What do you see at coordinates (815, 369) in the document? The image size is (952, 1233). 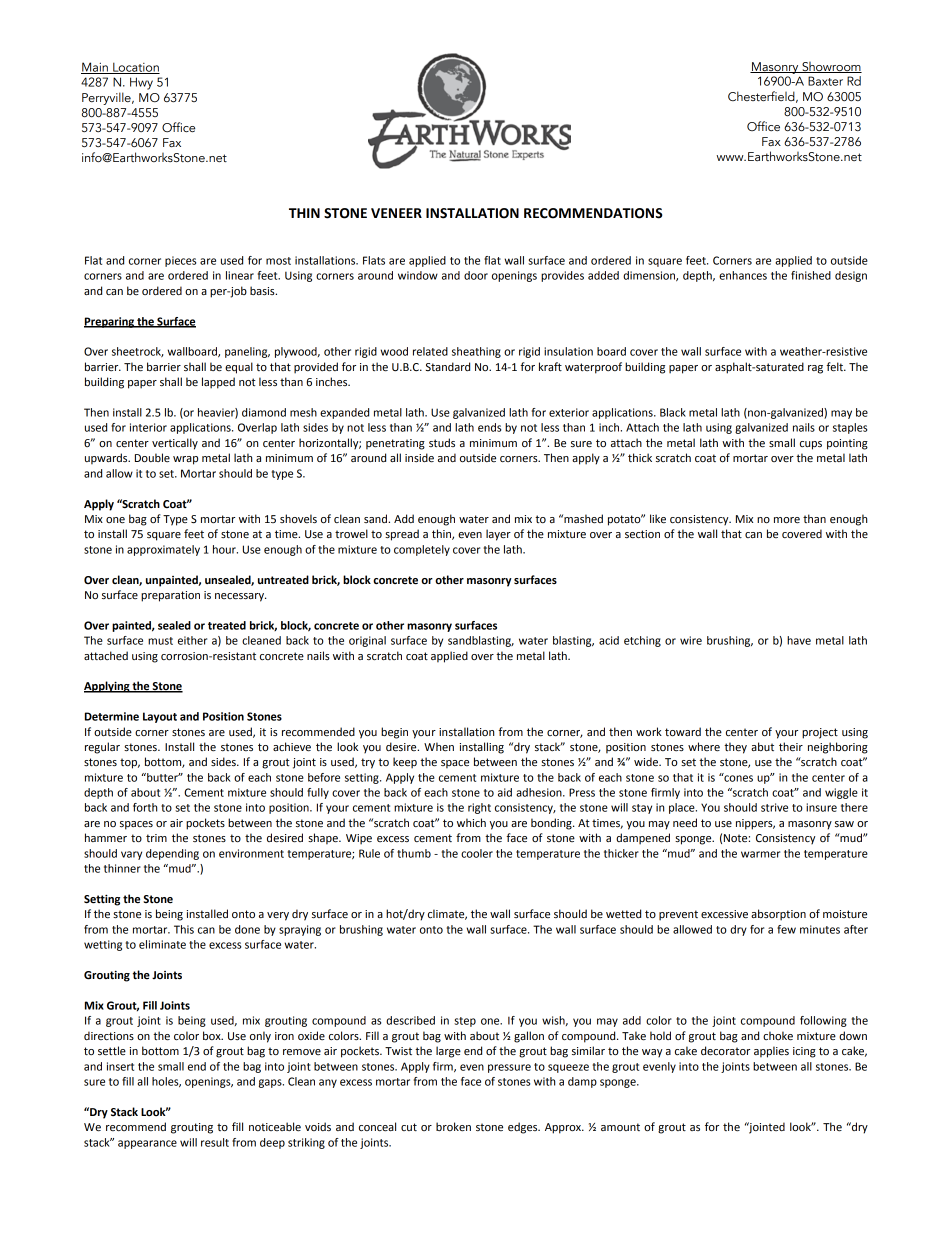 I see `rag` at bounding box center [815, 369].
